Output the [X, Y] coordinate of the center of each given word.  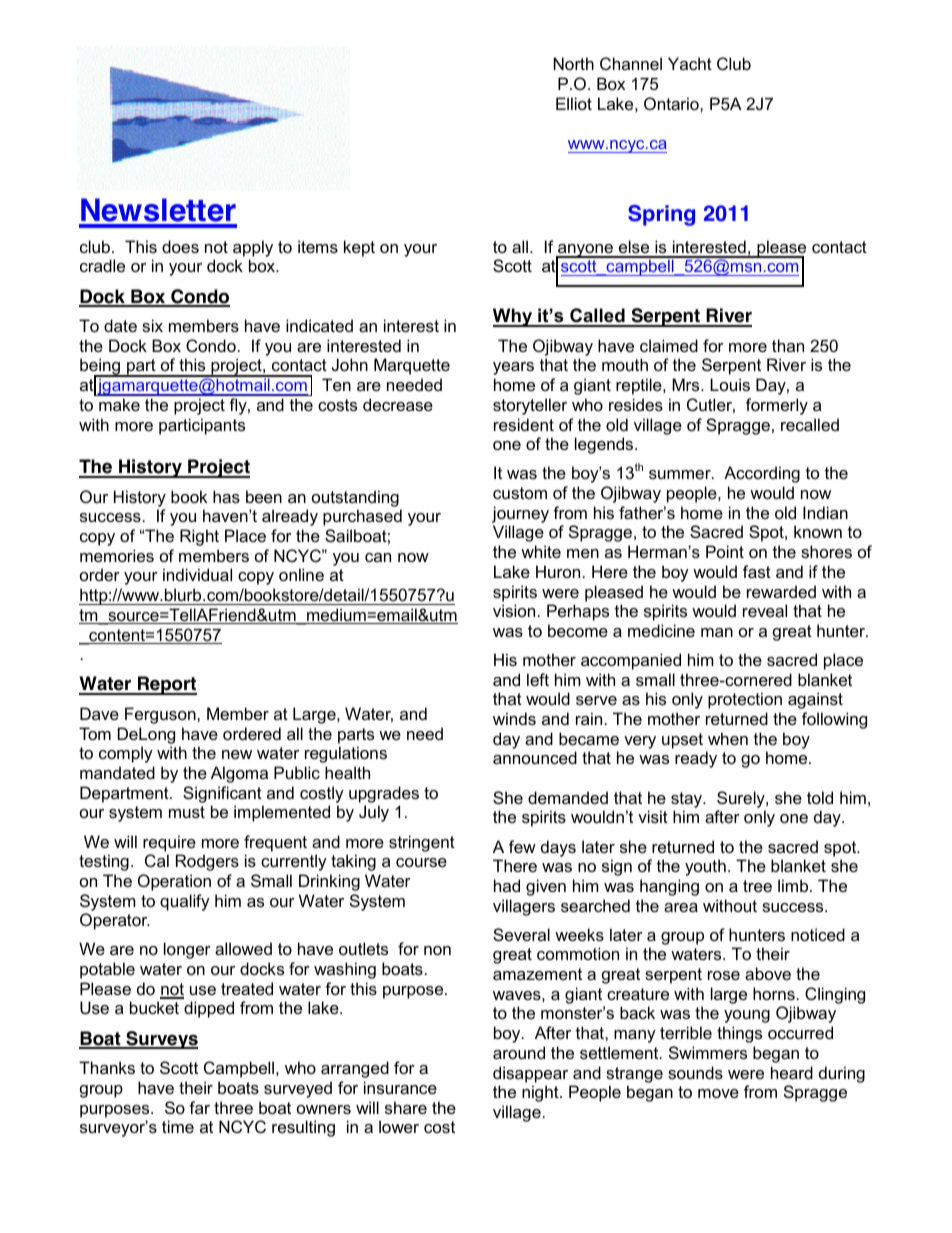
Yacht [690, 63]
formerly [777, 406]
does [180, 246]
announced [535, 757]
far [199, 1107]
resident [524, 424]
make [119, 404]
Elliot [574, 103]
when [728, 738]
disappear [530, 1074]
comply [126, 754]
